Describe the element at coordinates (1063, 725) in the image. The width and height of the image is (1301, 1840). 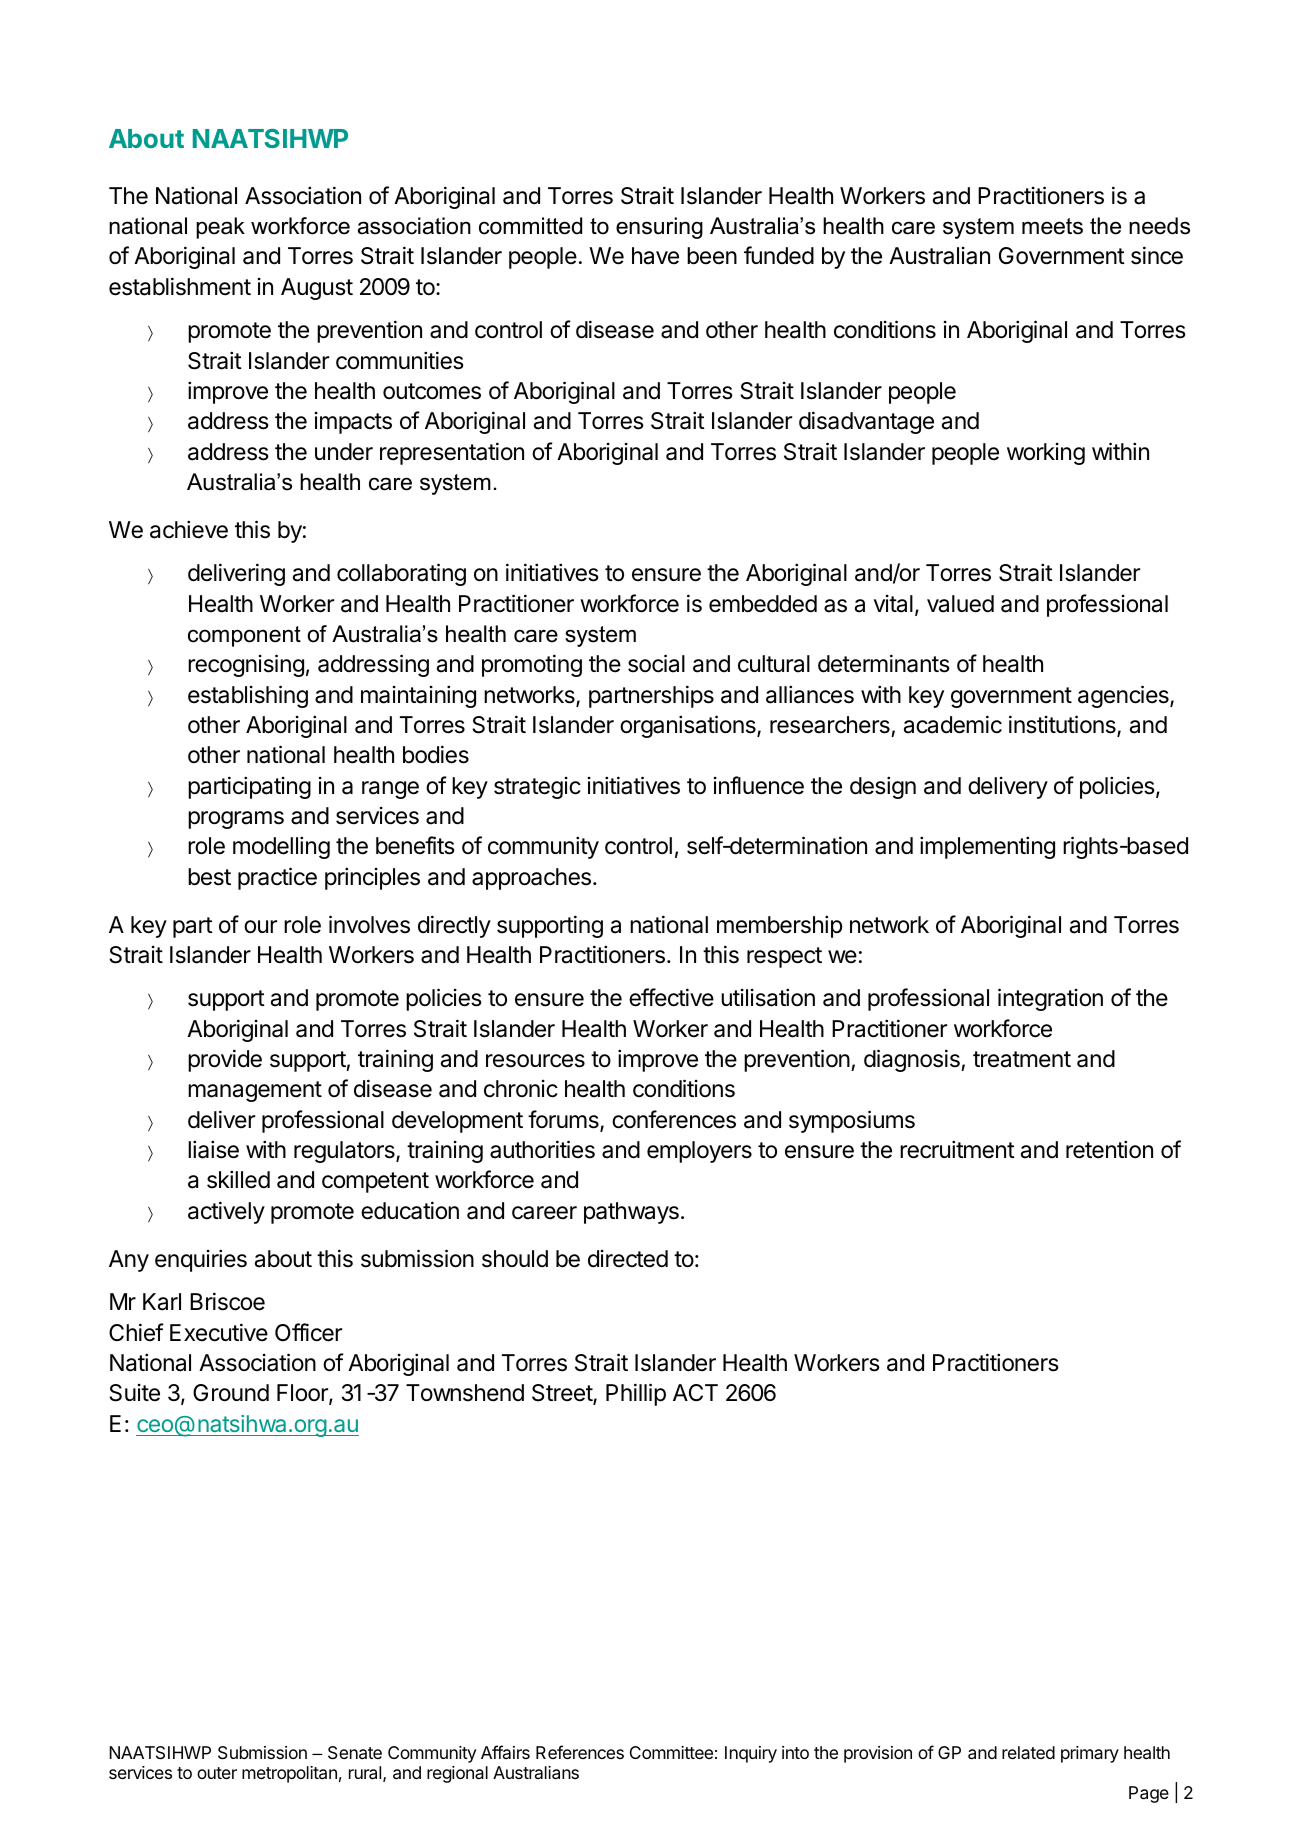
I see `institutions` at that location.
